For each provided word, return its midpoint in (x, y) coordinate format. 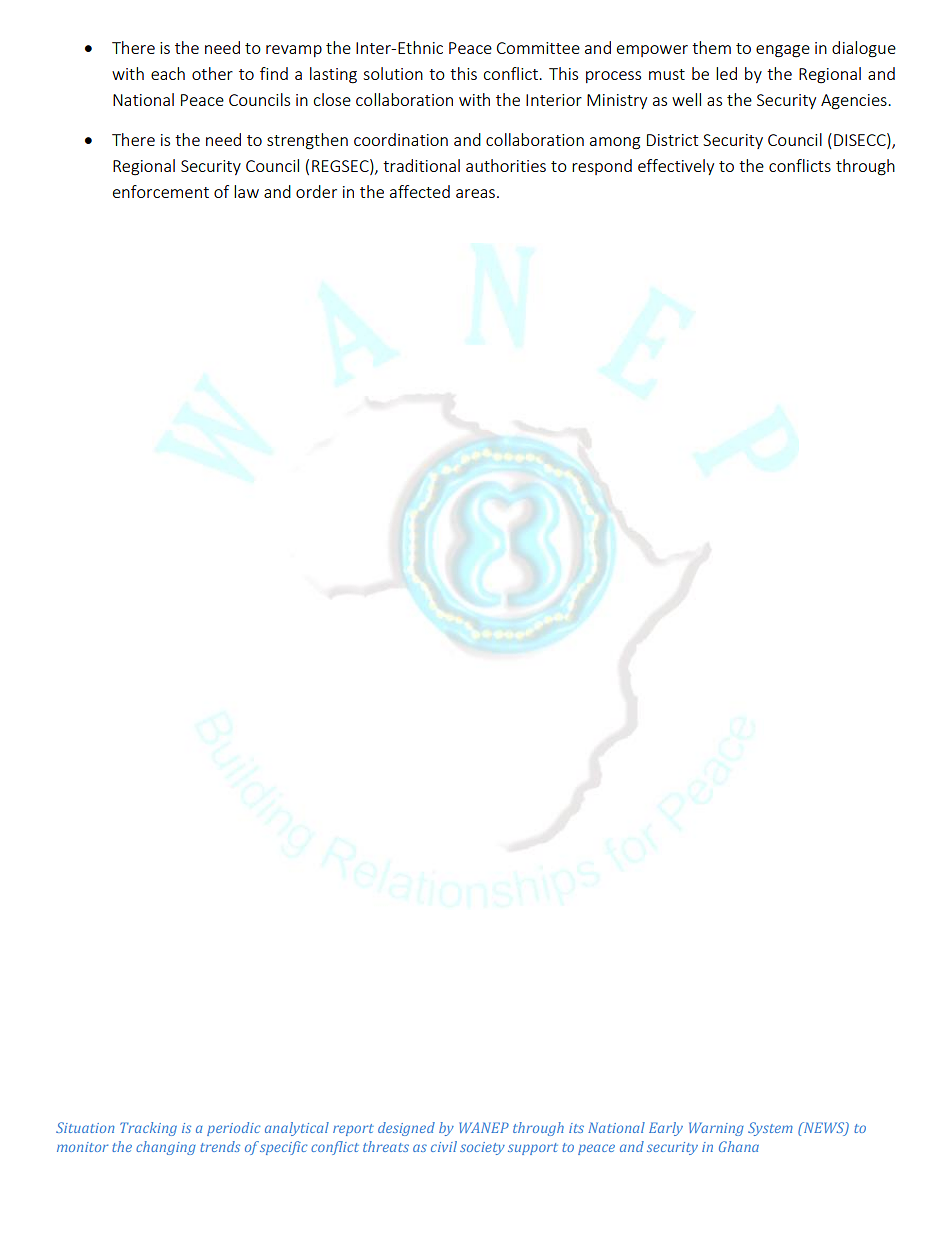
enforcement (161, 191)
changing (166, 1148)
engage (783, 51)
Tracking (148, 1129)
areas (475, 193)
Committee (538, 48)
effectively (676, 167)
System (770, 1129)
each (168, 73)
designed (406, 1129)
